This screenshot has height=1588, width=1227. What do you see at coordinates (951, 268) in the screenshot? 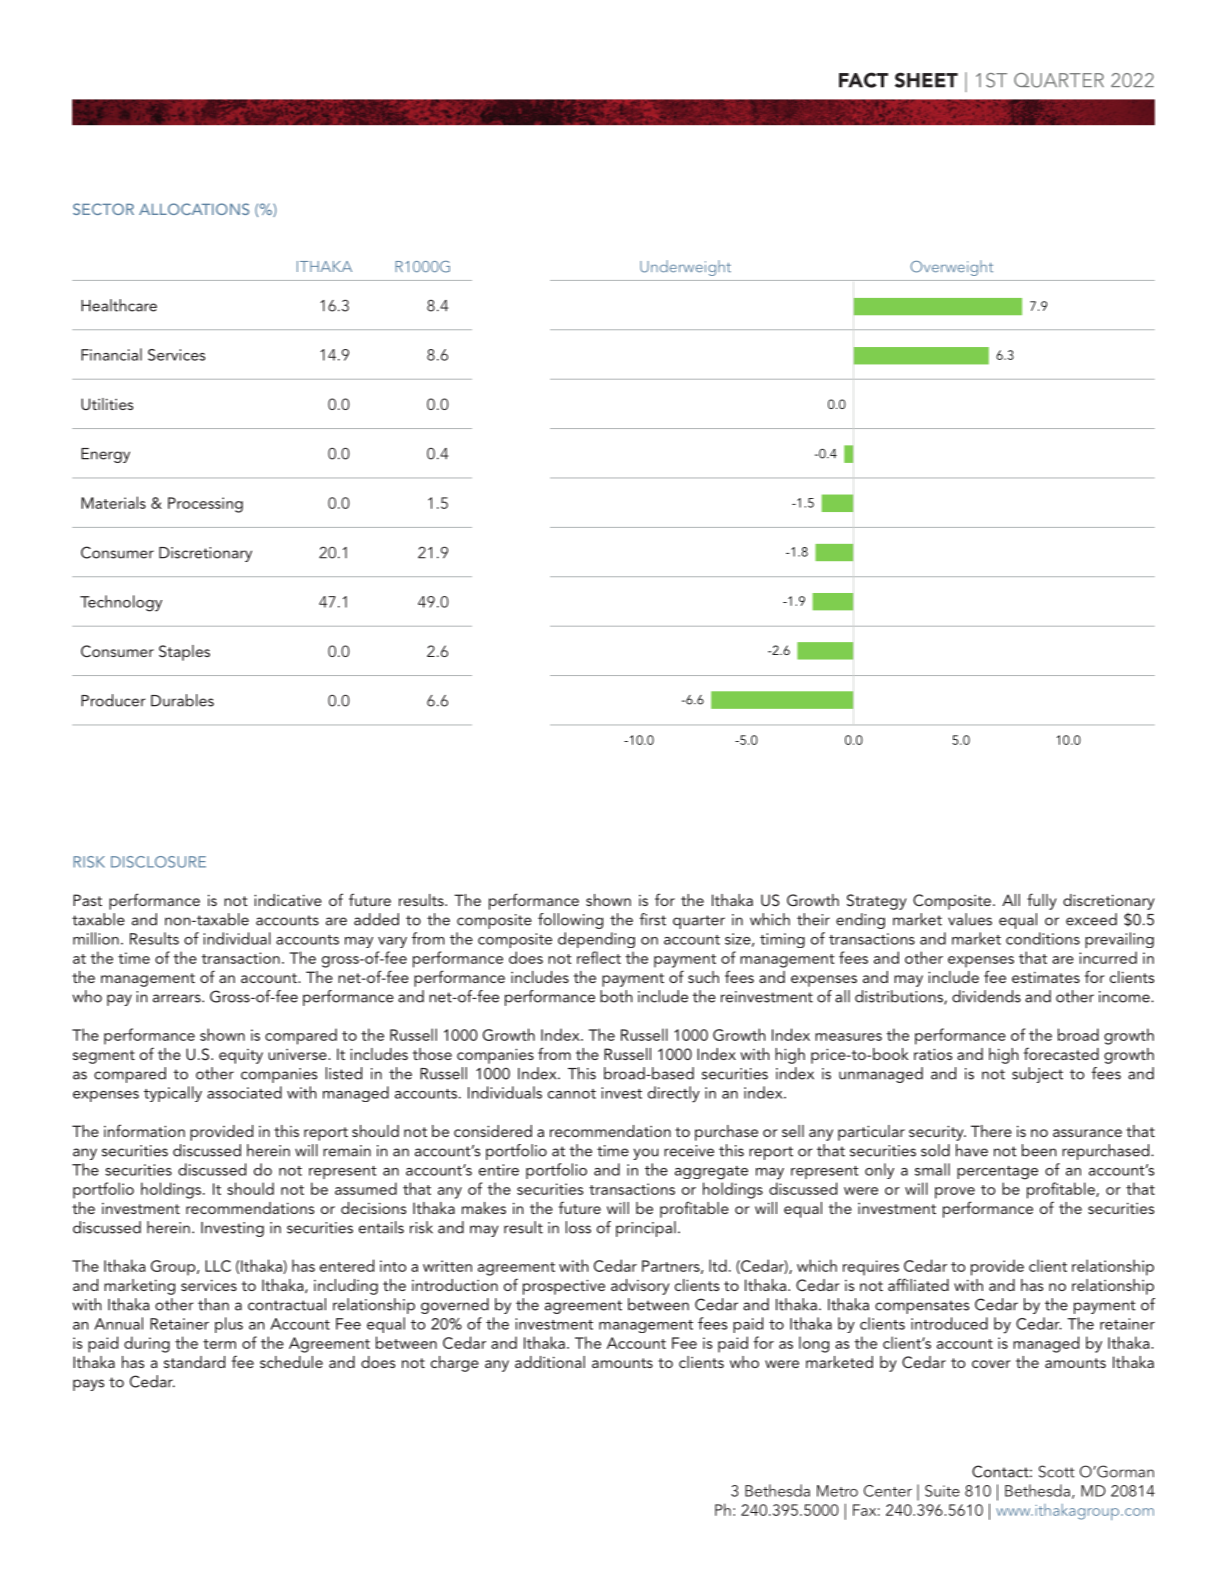
I see `Overweight` at bounding box center [951, 268].
